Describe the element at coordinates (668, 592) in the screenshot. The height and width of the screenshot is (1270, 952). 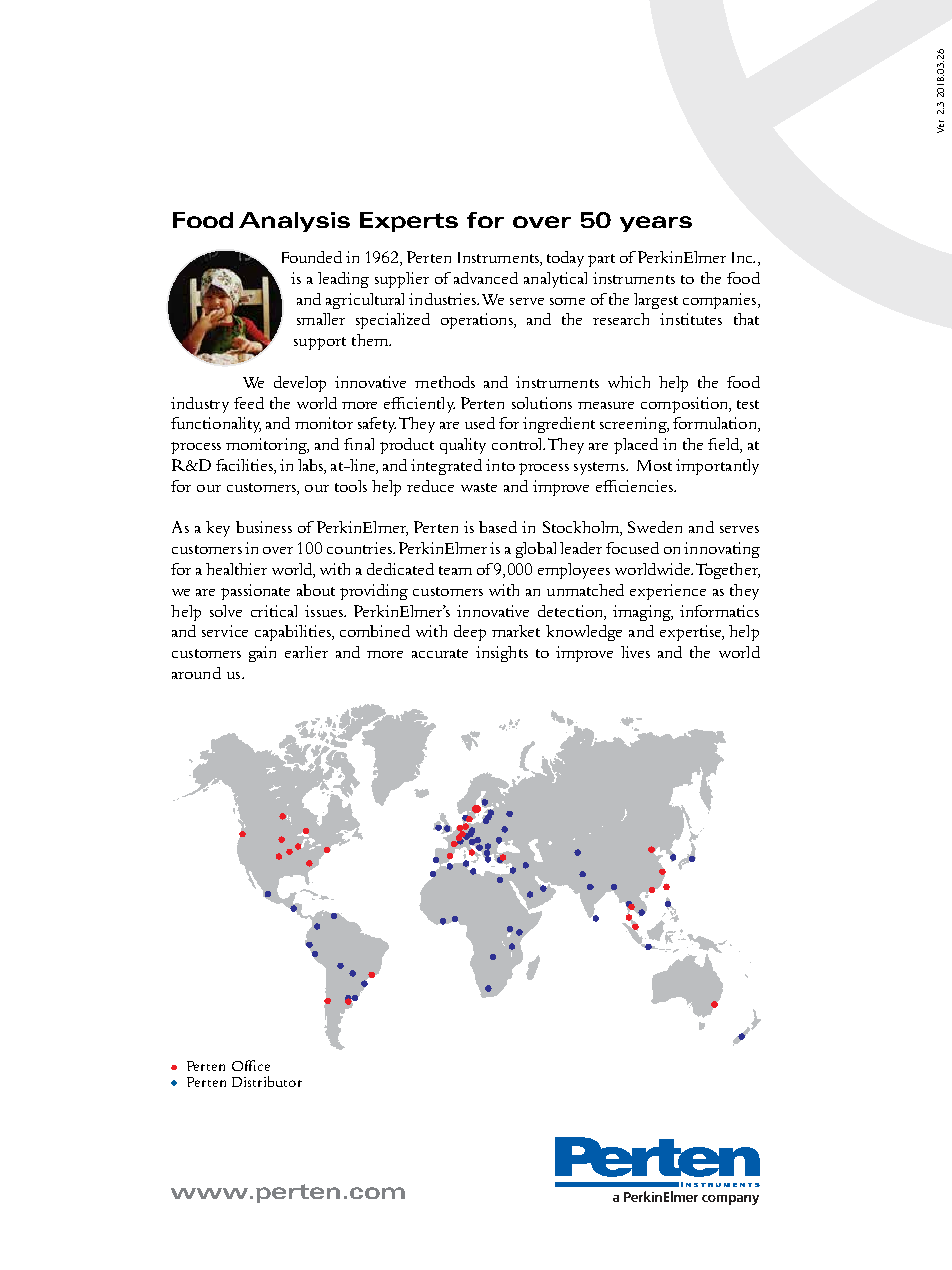
I see `experience` at that location.
